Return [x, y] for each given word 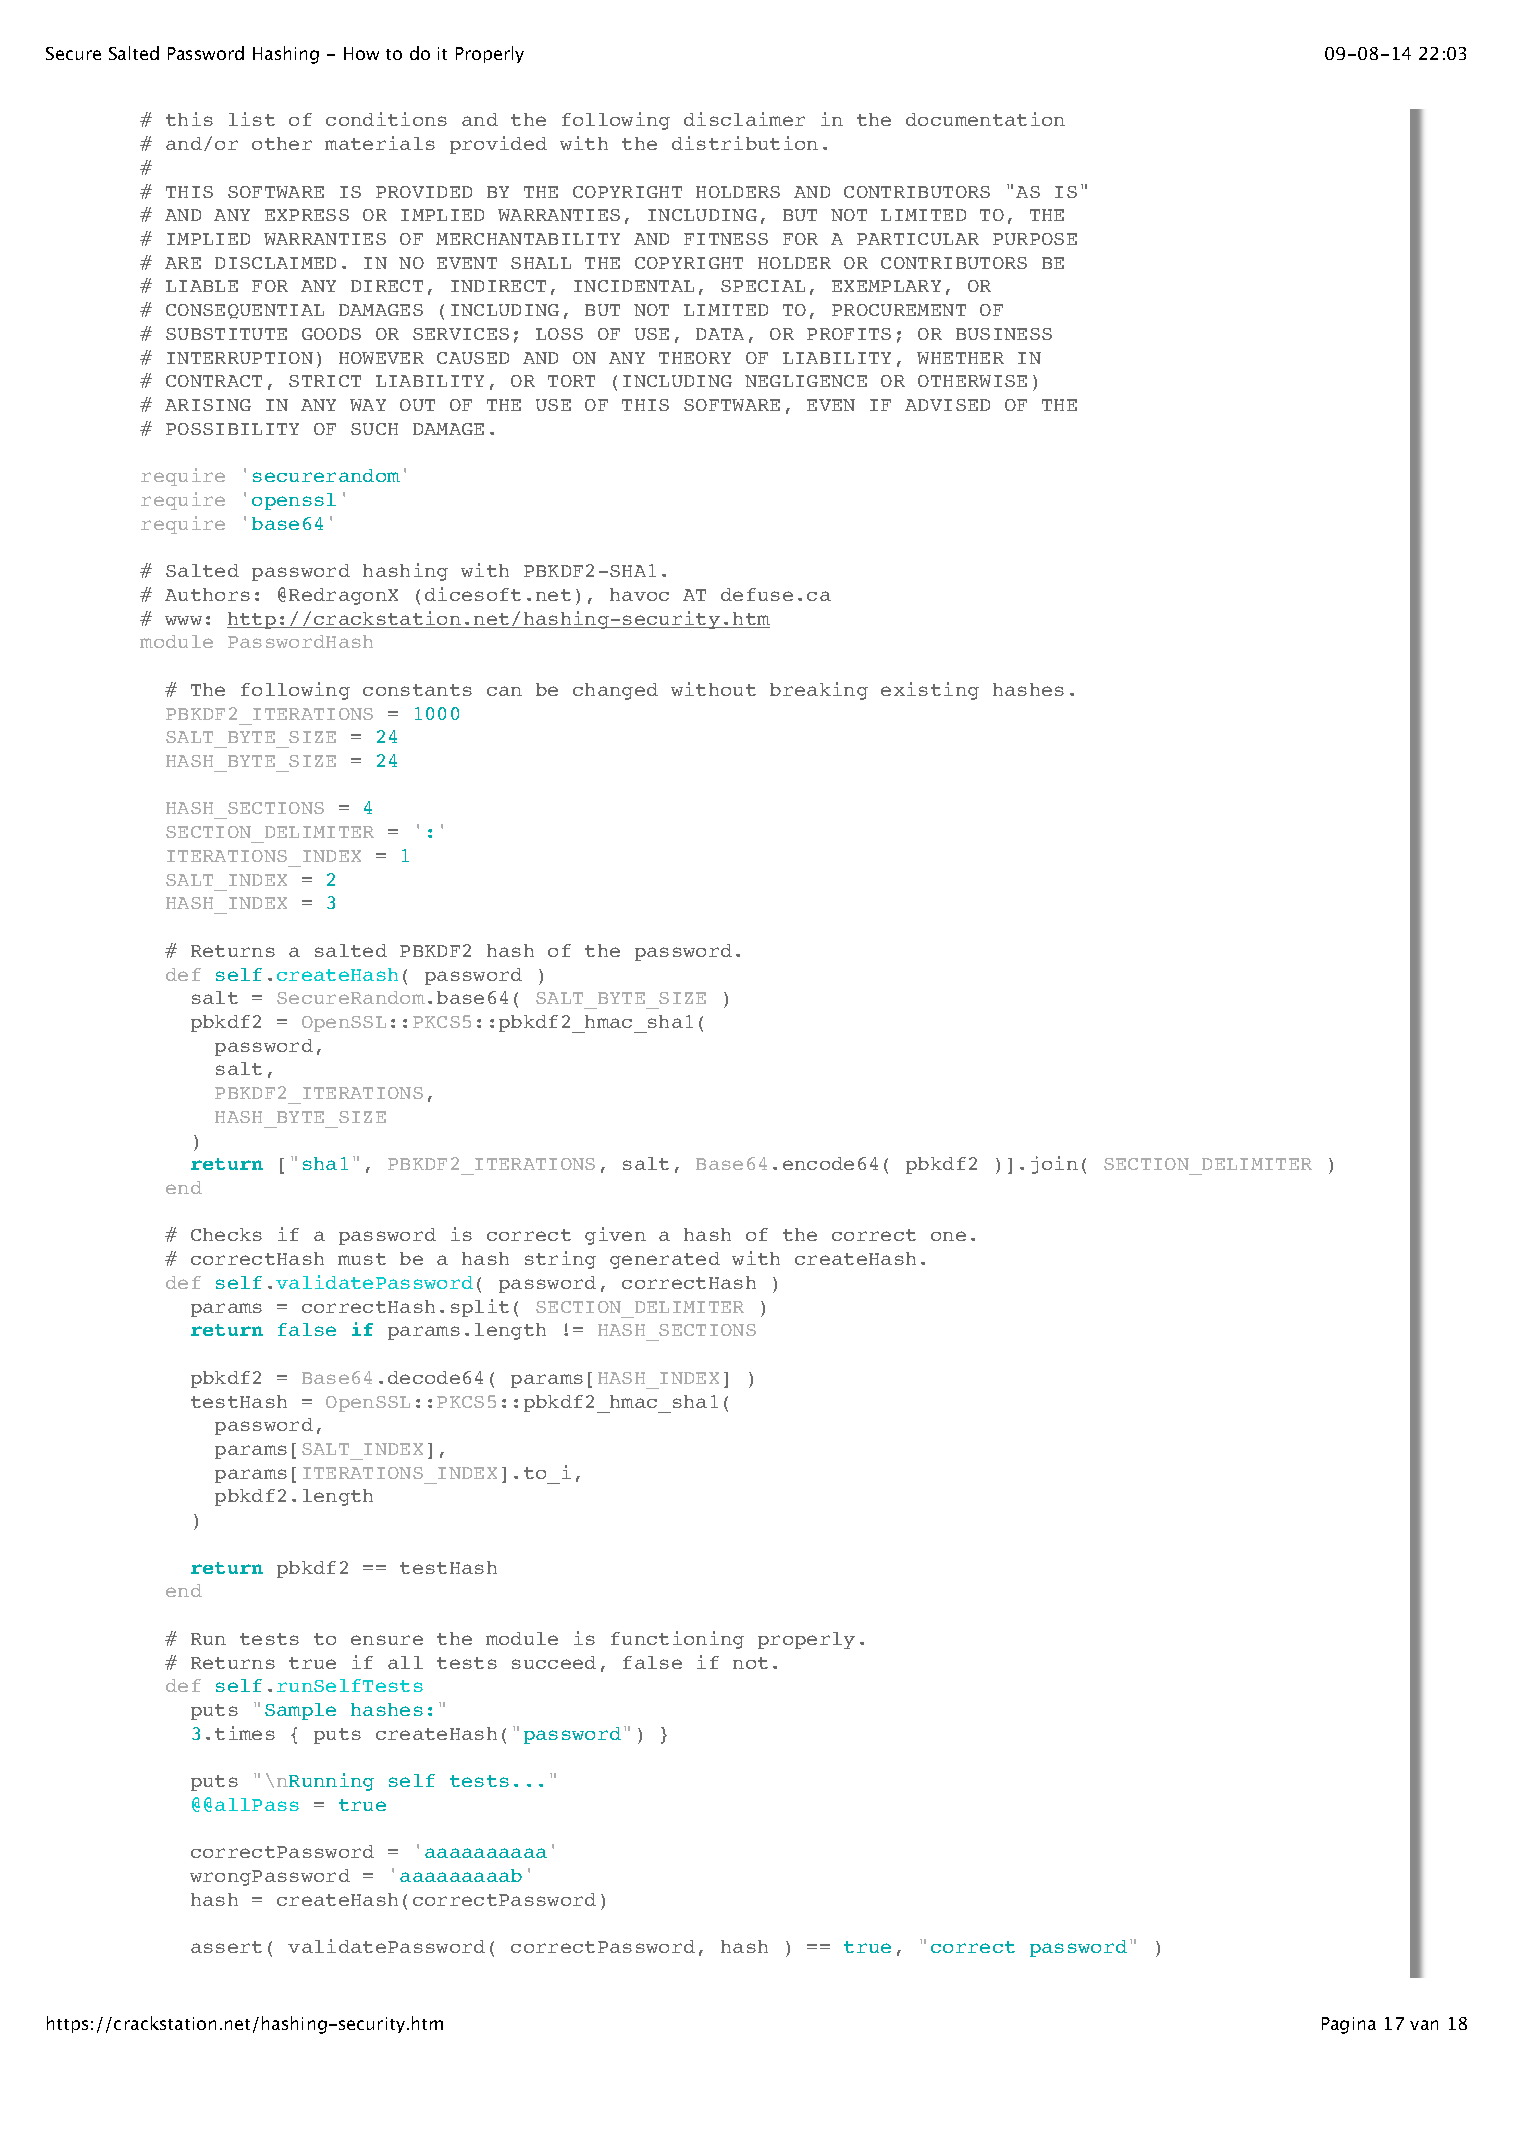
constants [417, 690]
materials [380, 143]
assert [226, 1947]
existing [930, 691]
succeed [554, 1662]
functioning [677, 1640]
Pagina [1349, 2025]
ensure [387, 1640]
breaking [819, 691]
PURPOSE [1035, 239]
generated [665, 1260]
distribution [745, 143]
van [1424, 2025]
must [362, 1259]
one [948, 1236]
